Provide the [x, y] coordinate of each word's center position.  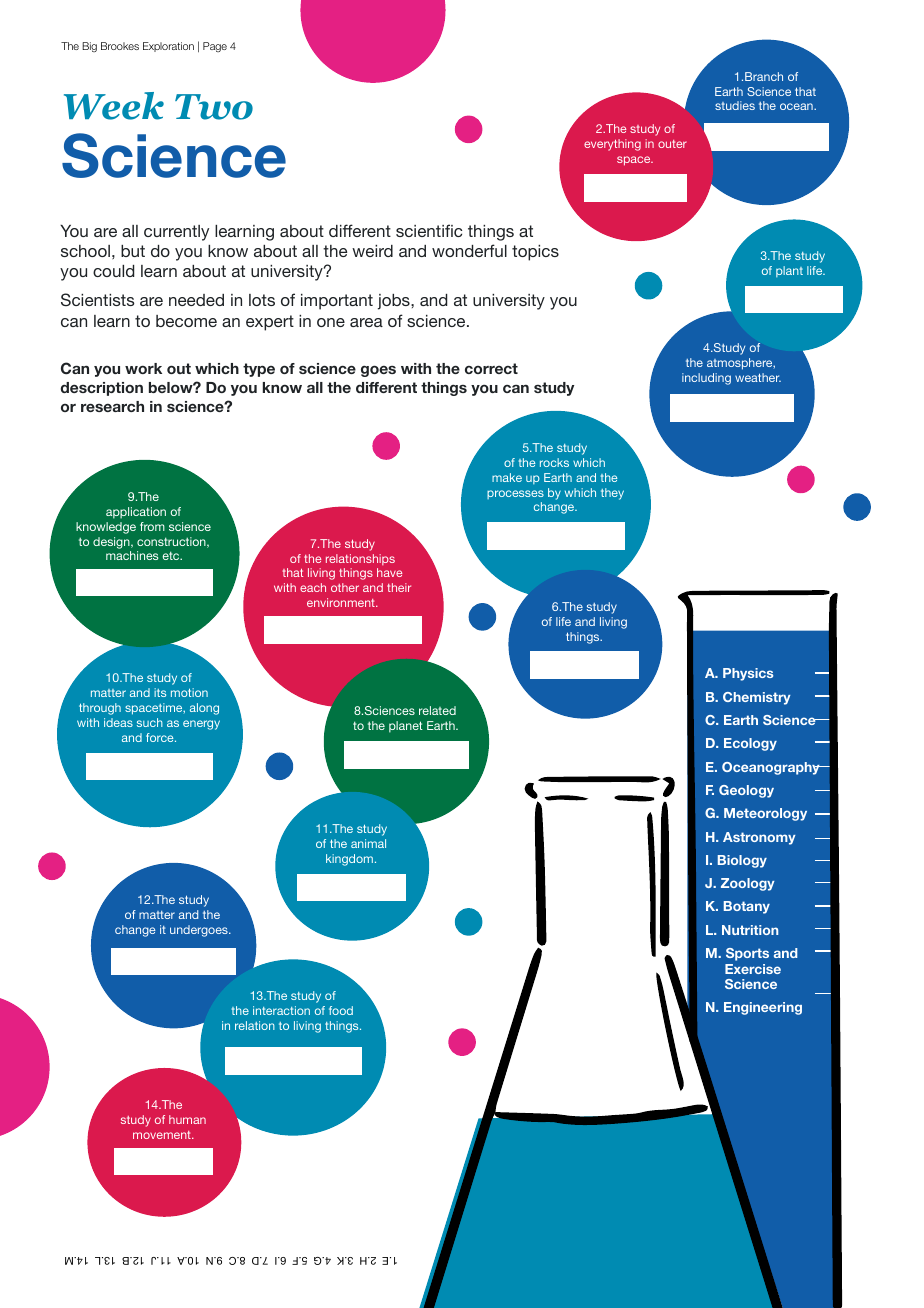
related [437, 710]
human [187, 1119]
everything [612, 145]
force [161, 737]
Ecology [750, 744]
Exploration [168, 47]
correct [491, 368]
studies [735, 105]
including [706, 379]
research [112, 406]
